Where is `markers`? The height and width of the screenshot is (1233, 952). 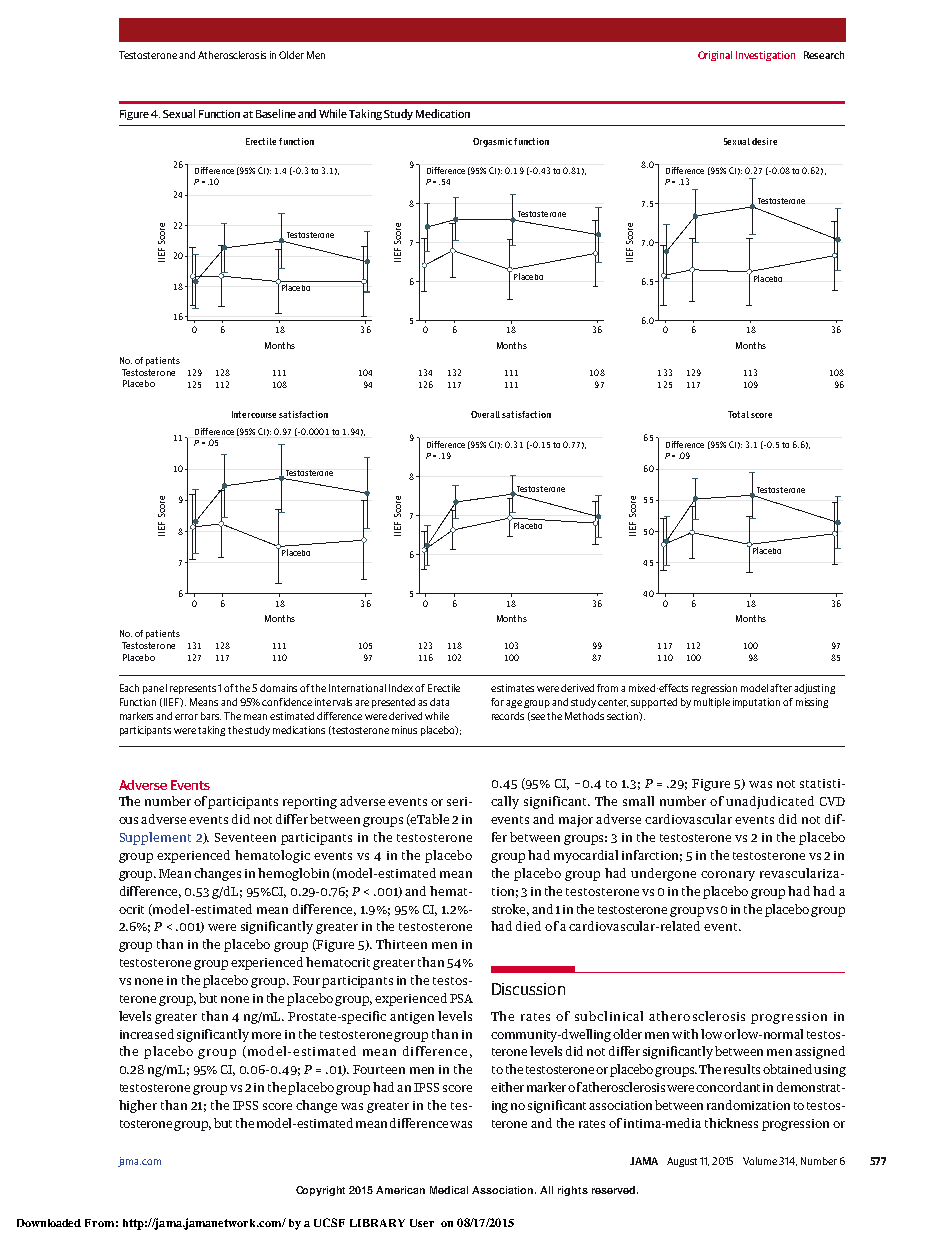
markers is located at coordinates (136, 716).
